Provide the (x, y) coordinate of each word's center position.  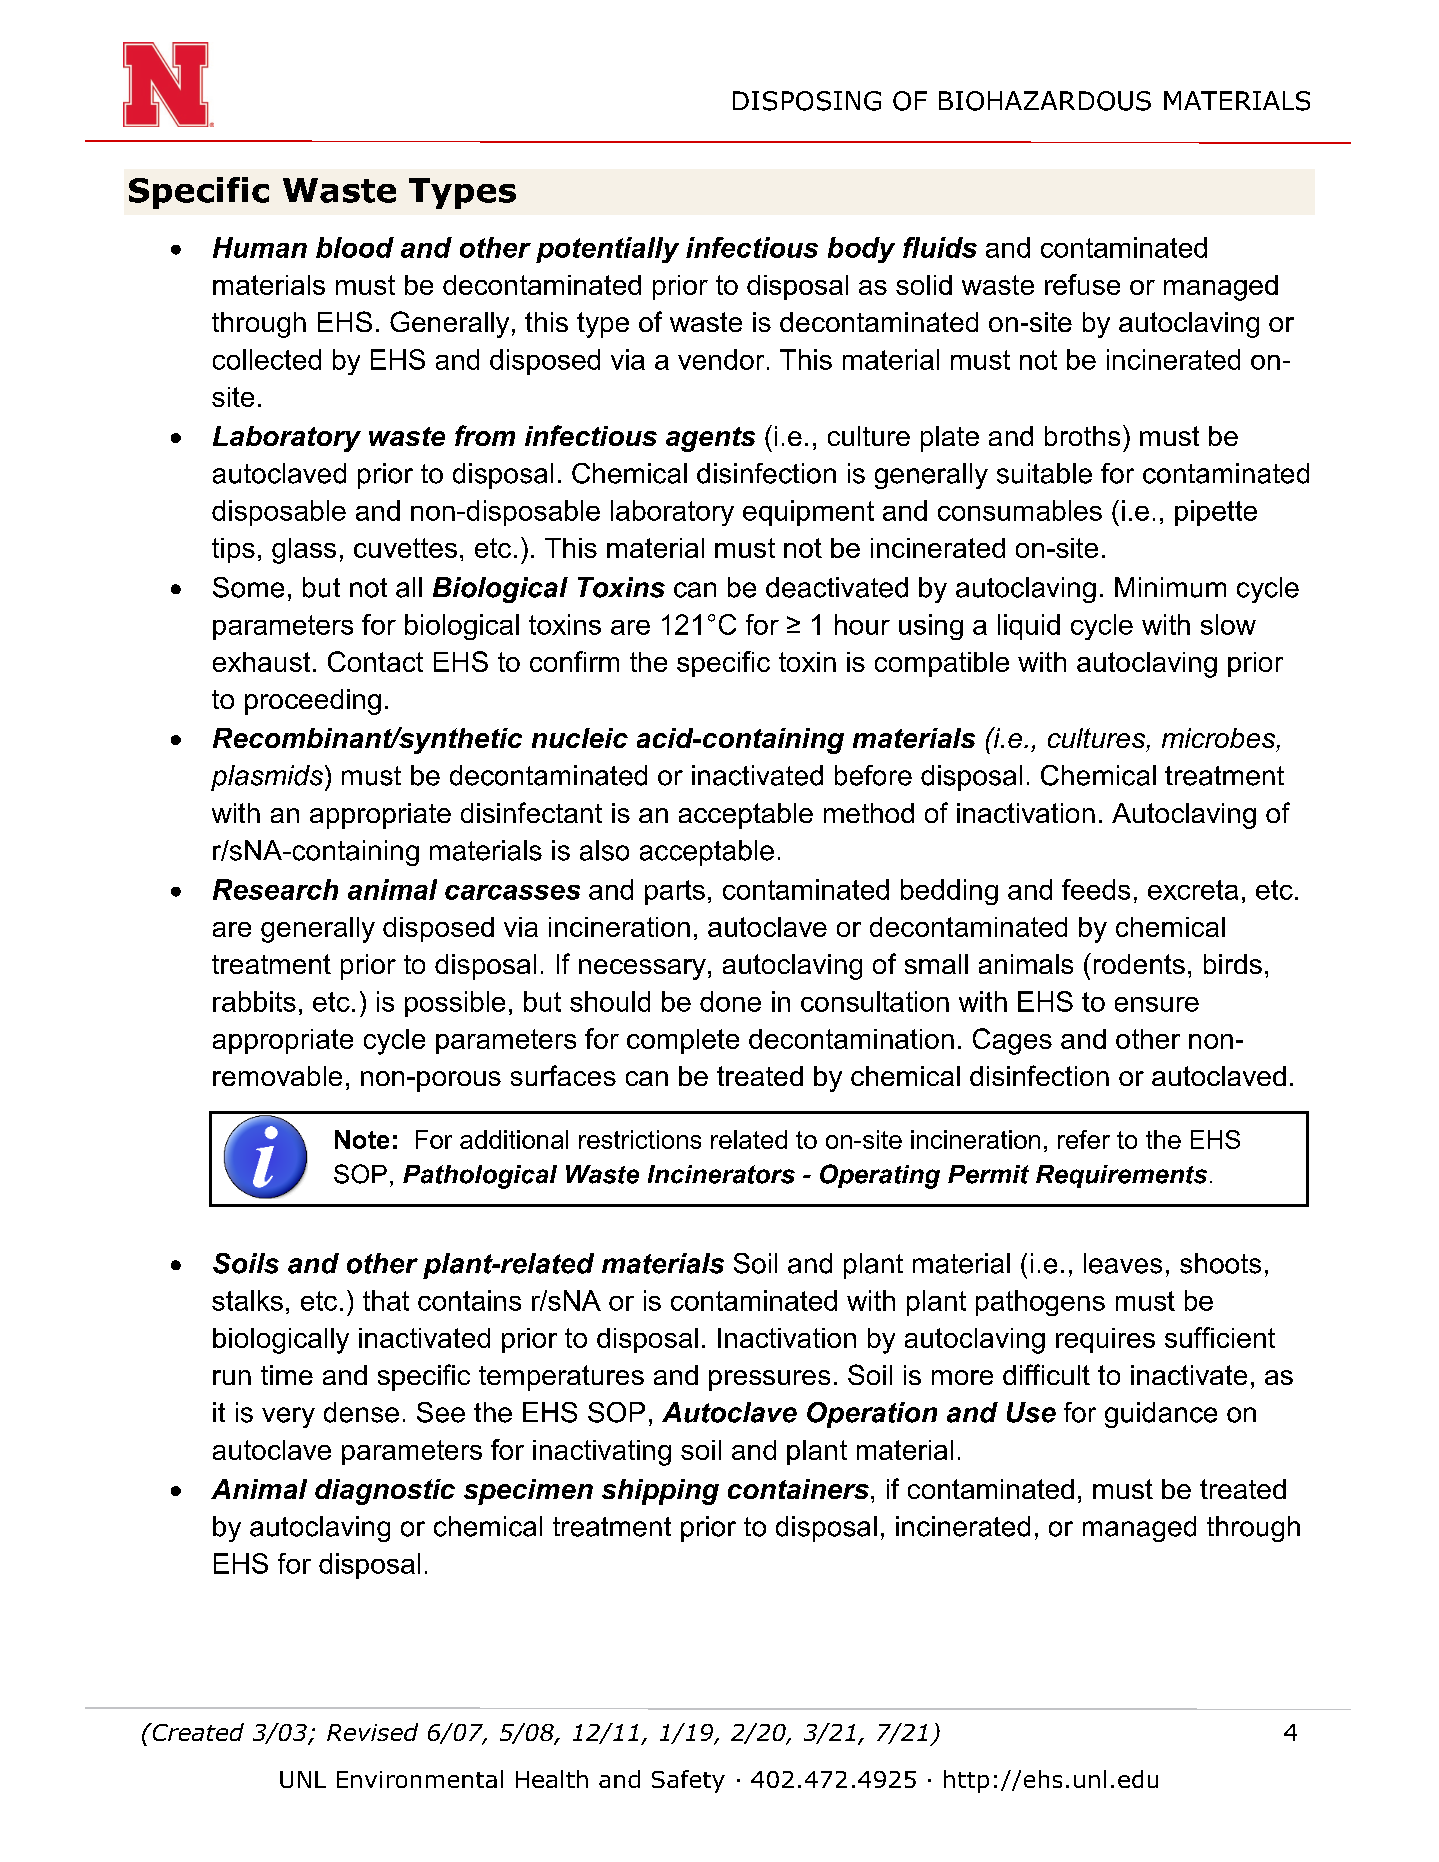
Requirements (1121, 1176)
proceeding (313, 702)
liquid (1029, 627)
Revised (372, 1732)
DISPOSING (807, 101)
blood (355, 247)
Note (362, 1139)
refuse (1082, 284)
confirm (574, 661)
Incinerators (721, 1174)
